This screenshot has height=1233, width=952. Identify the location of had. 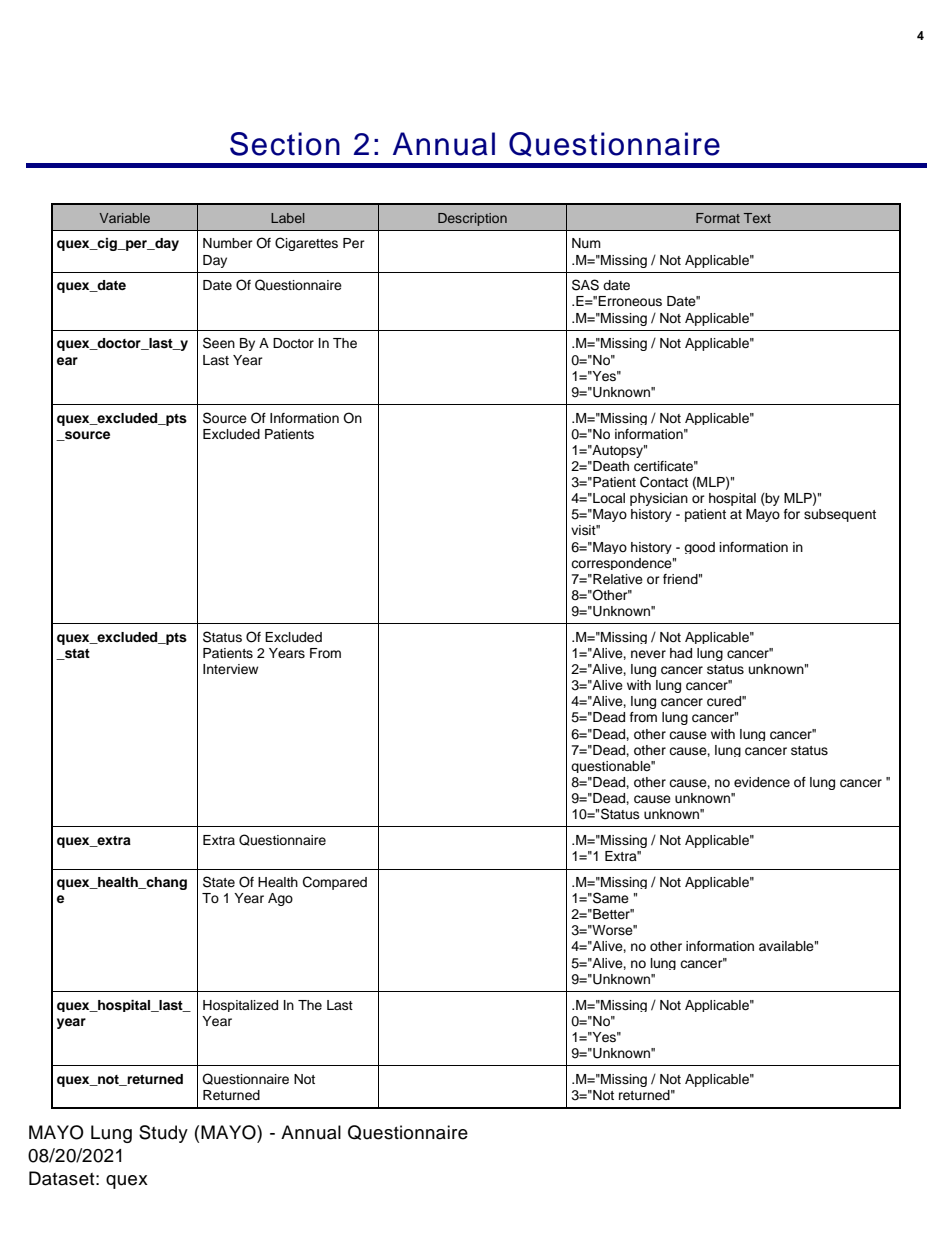
(681, 653).
